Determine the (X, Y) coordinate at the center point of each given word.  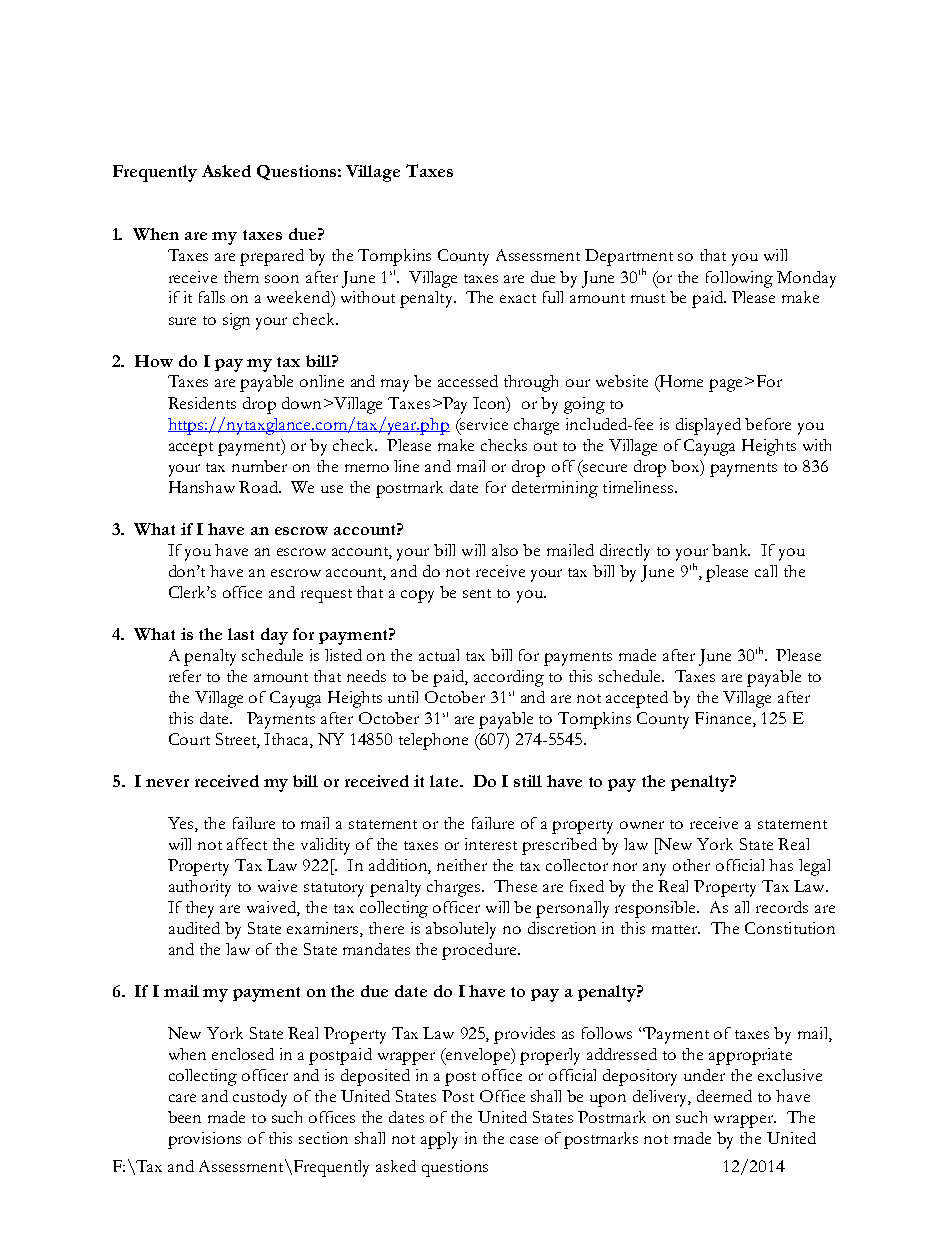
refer (185, 676)
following (739, 279)
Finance (724, 719)
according (509, 678)
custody (260, 1098)
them (241, 277)
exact (518, 298)
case (524, 1140)
